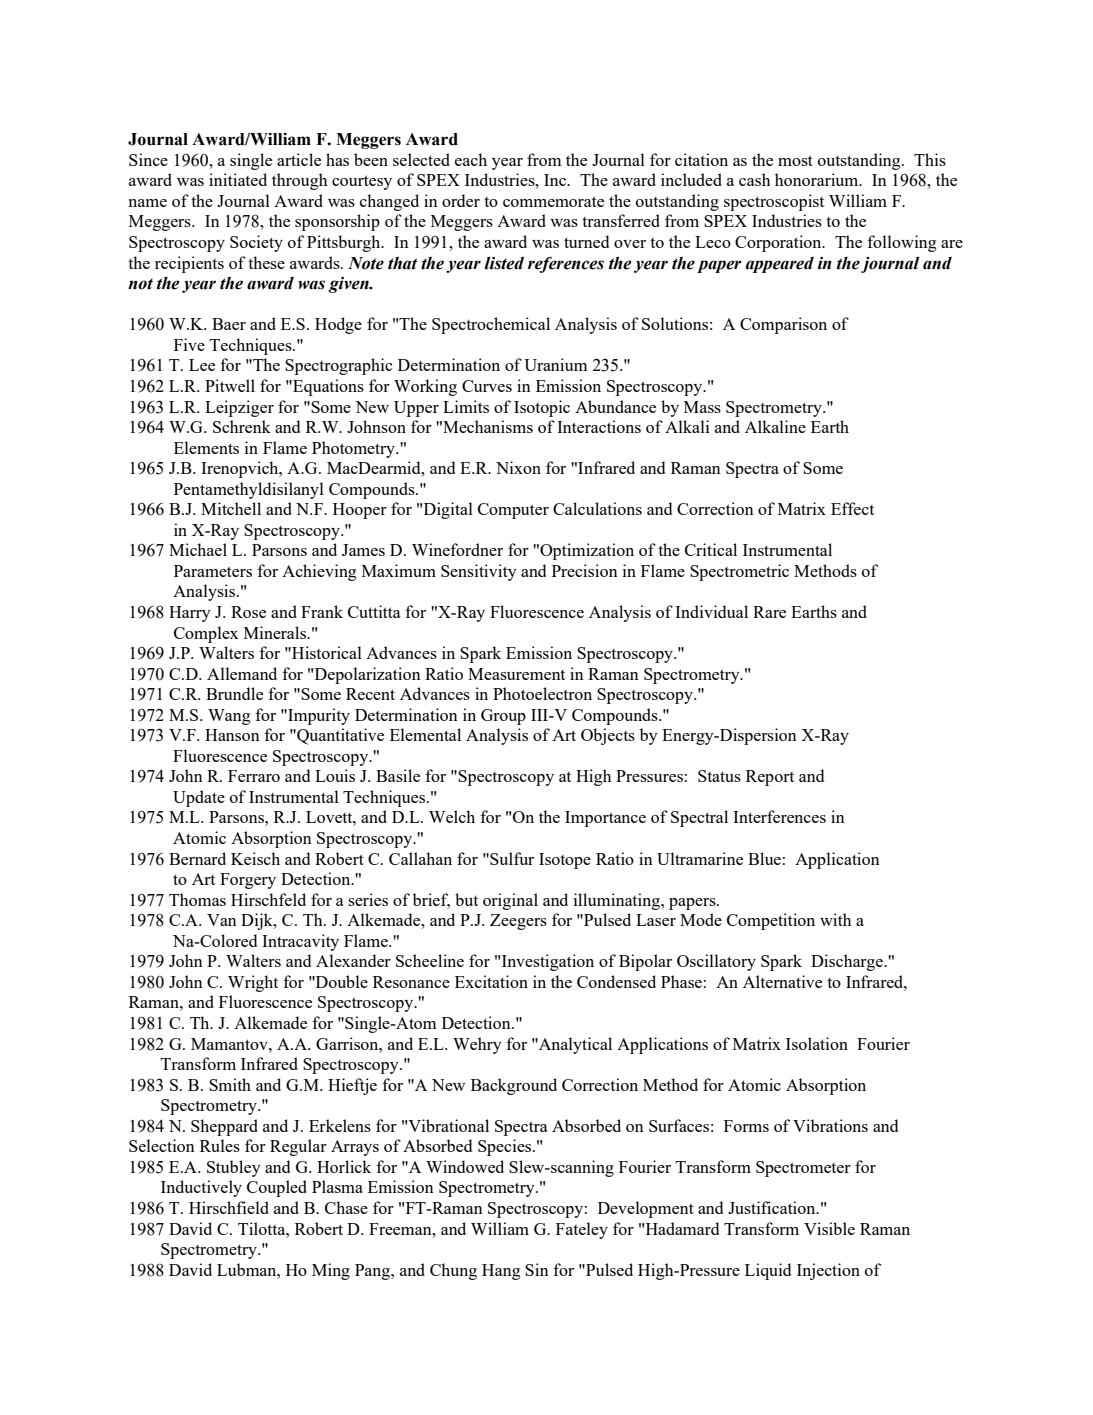 The height and width of the page is (1415, 1093). I want to click on commemorate, so click(553, 201).
